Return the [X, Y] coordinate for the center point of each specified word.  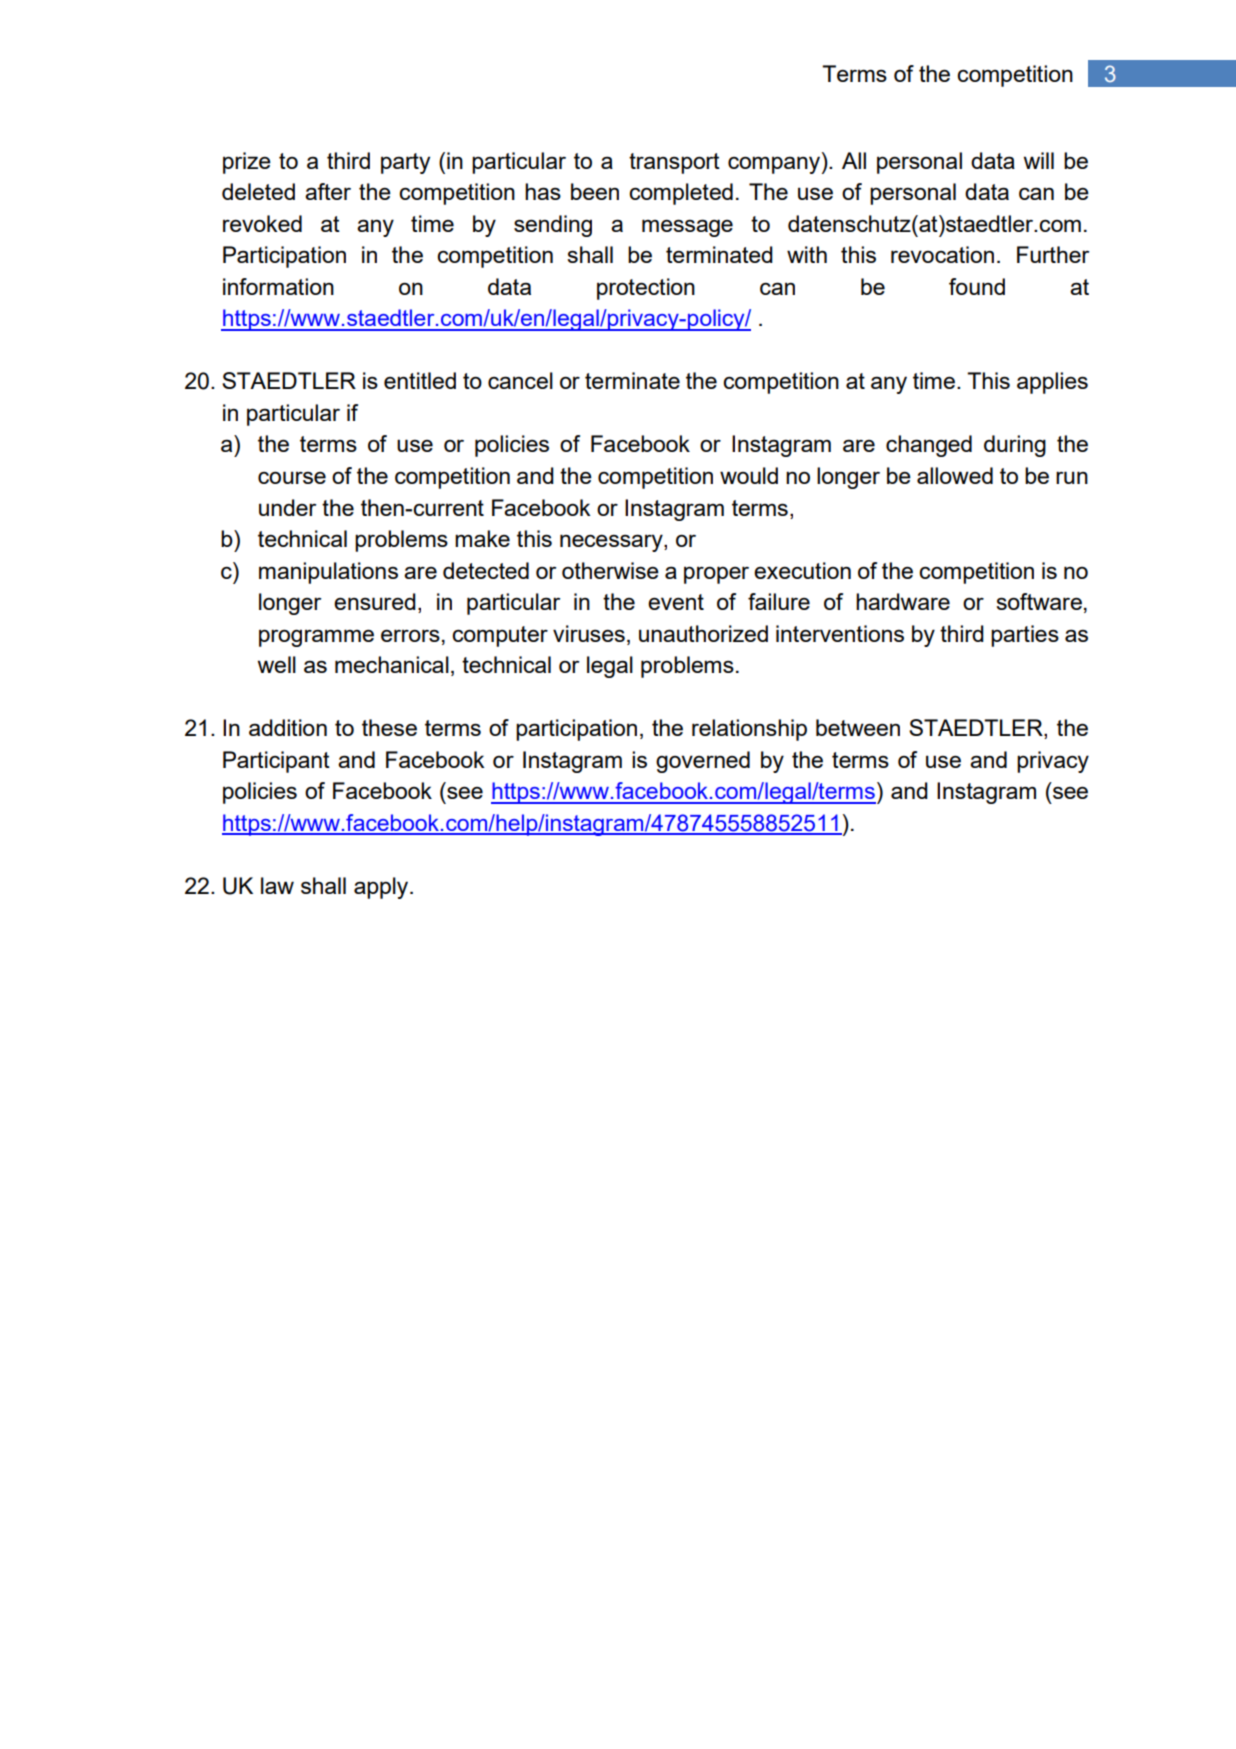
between [858, 727]
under [288, 507]
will [1039, 160]
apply [382, 888]
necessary [612, 543]
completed [681, 194]
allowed [955, 475]
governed [703, 762]
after [328, 191]
